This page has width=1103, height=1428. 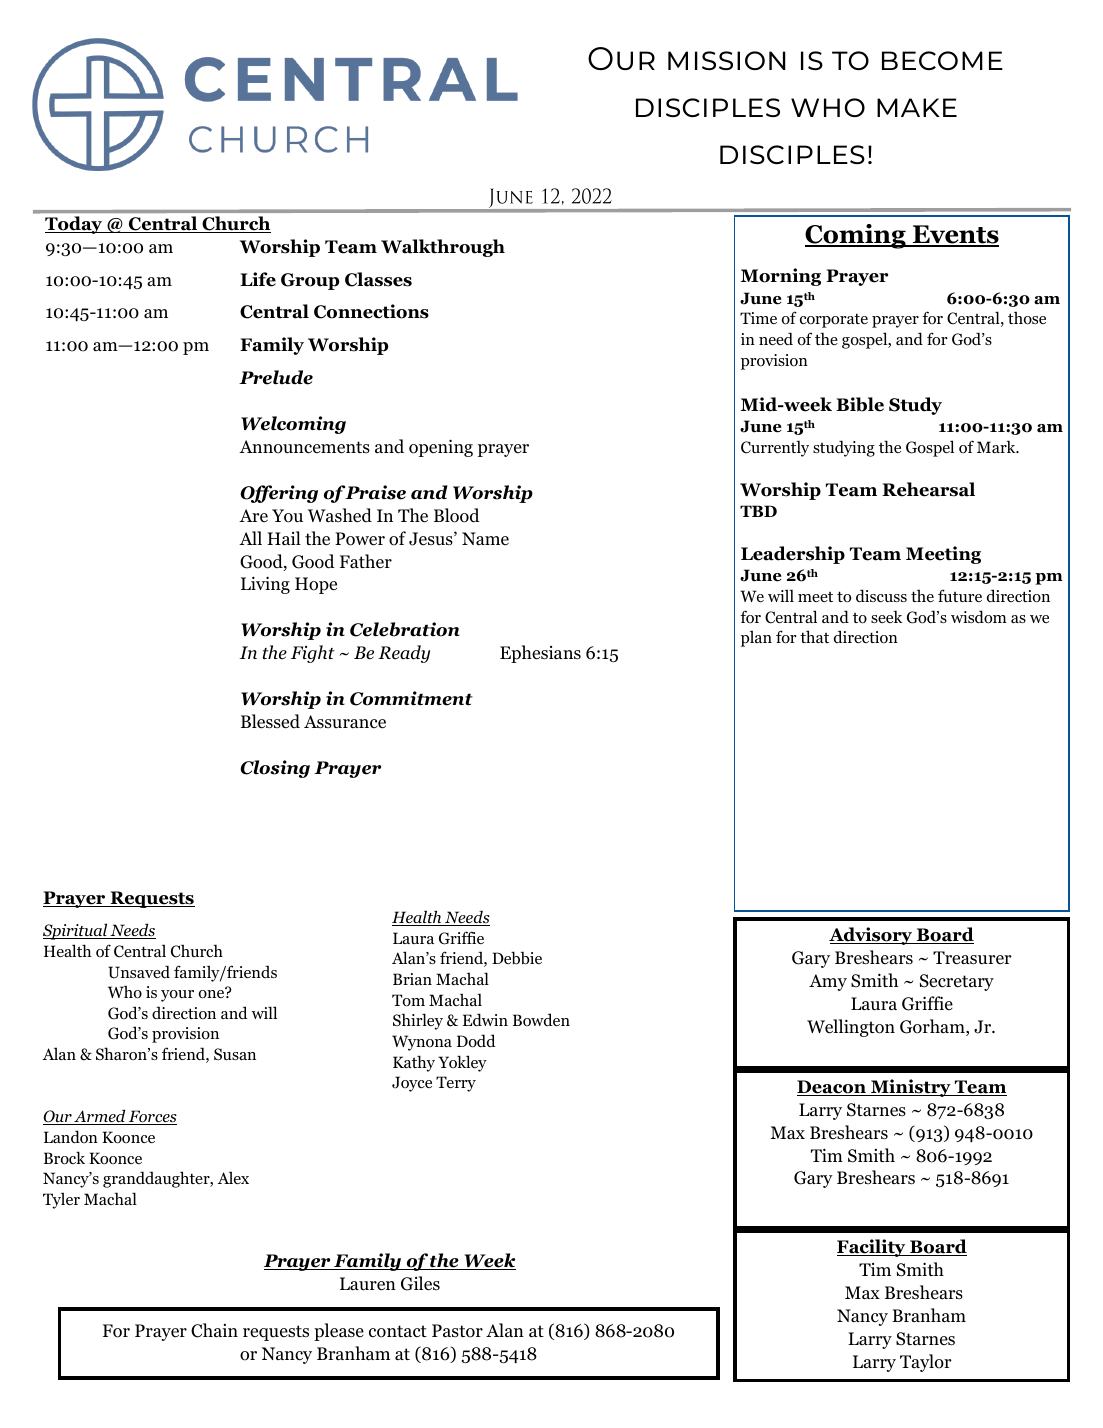 I want to click on Rehearsal, so click(x=928, y=489).
